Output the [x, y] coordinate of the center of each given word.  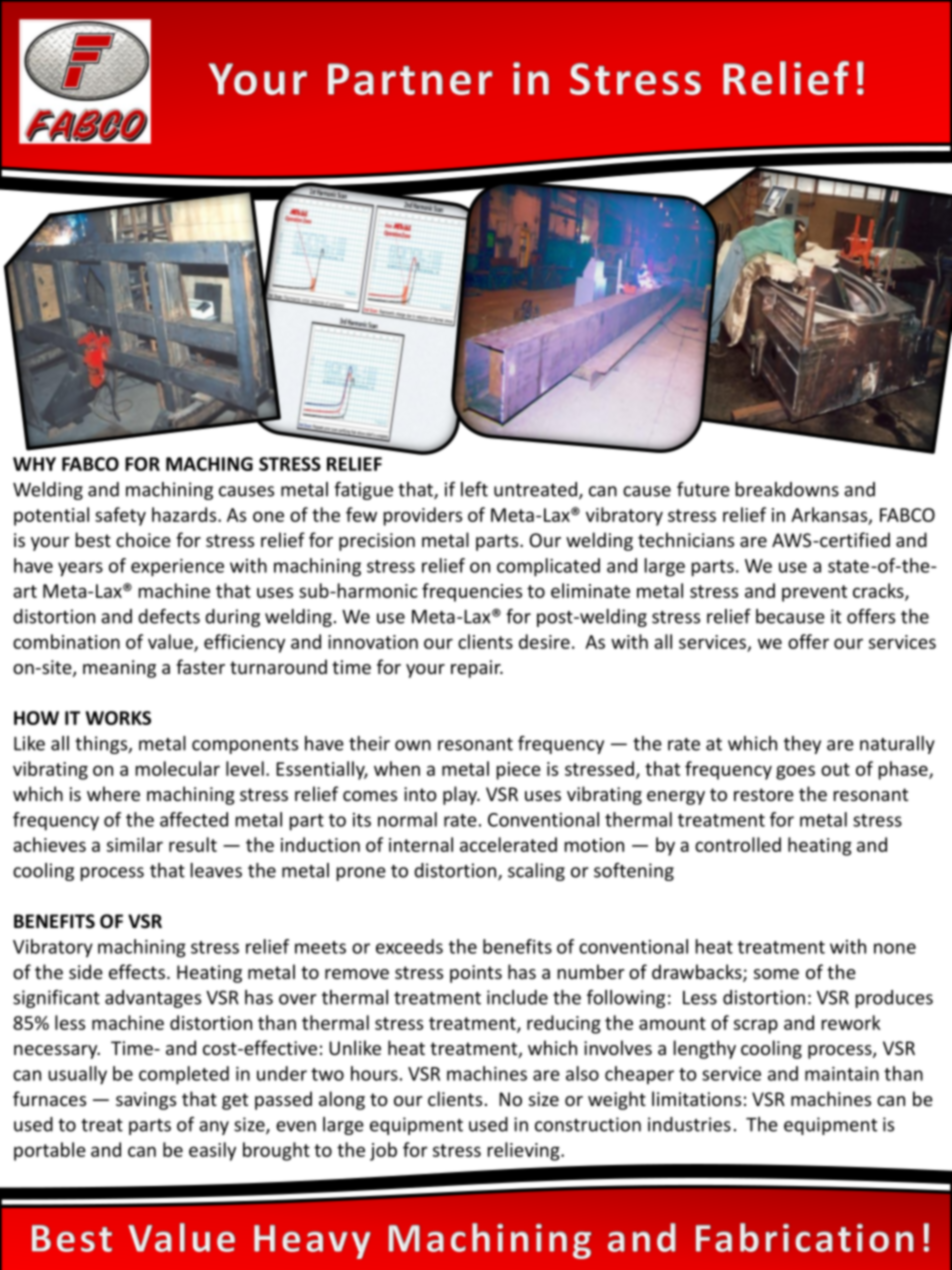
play [461, 795]
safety [120, 516]
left [474, 489]
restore [764, 794]
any [214, 1128]
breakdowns [787, 489]
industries [689, 1124]
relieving [525, 1151]
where [113, 793]
